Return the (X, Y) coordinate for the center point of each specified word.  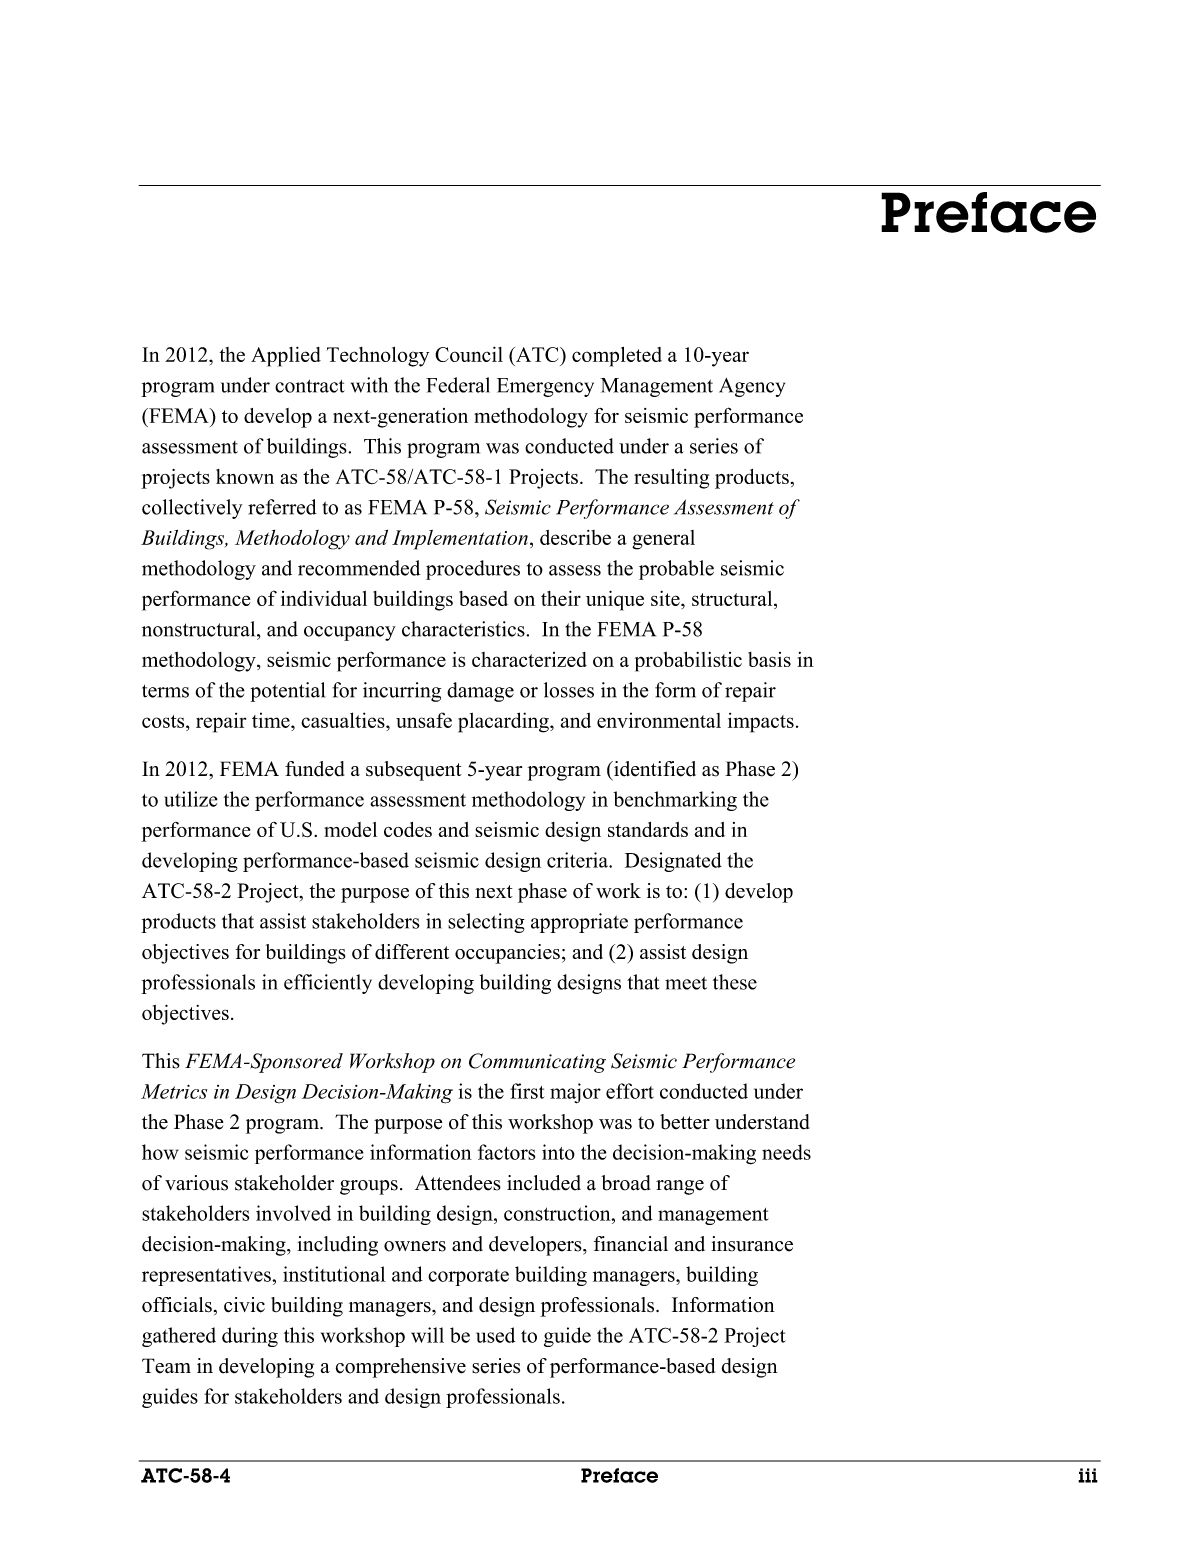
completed (617, 357)
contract (310, 386)
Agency (752, 387)
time (272, 720)
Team (166, 1366)
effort (630, 1091)
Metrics (174, 1091)
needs (786, 1152)
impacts (761, 723)
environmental (659, 720)
